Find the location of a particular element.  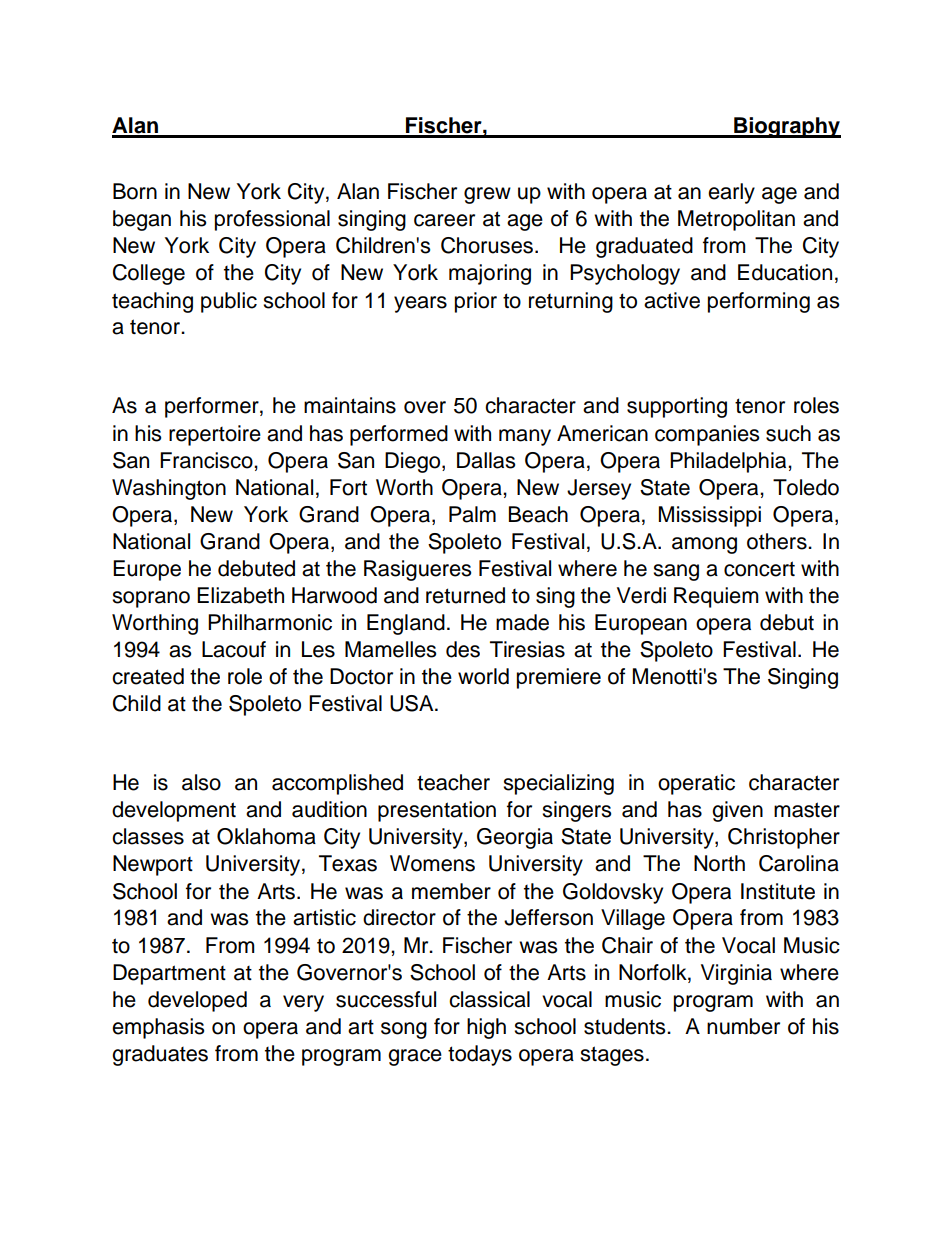

repertoire is located at coordinates (215, 435).
